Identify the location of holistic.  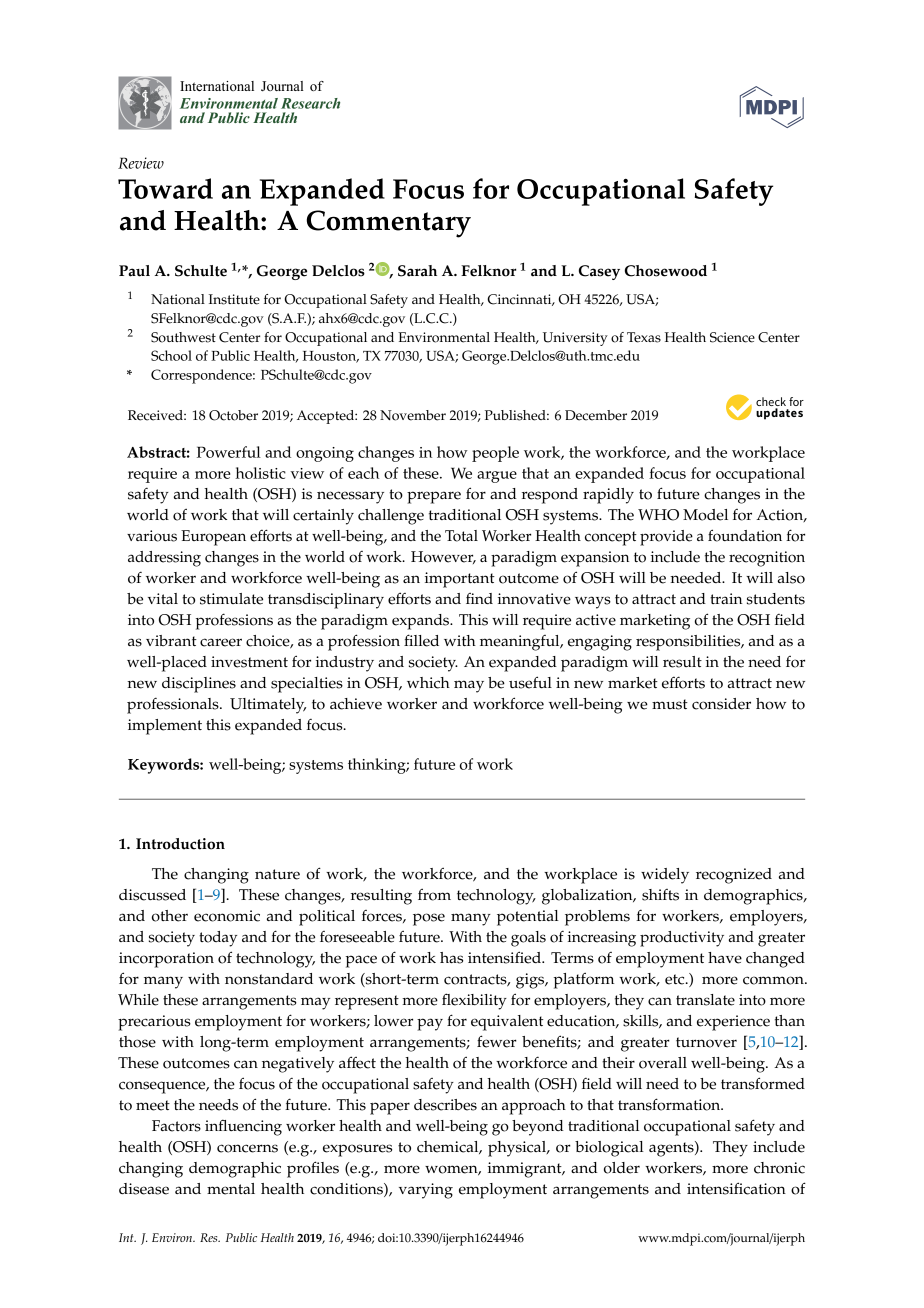
(260, 473).
